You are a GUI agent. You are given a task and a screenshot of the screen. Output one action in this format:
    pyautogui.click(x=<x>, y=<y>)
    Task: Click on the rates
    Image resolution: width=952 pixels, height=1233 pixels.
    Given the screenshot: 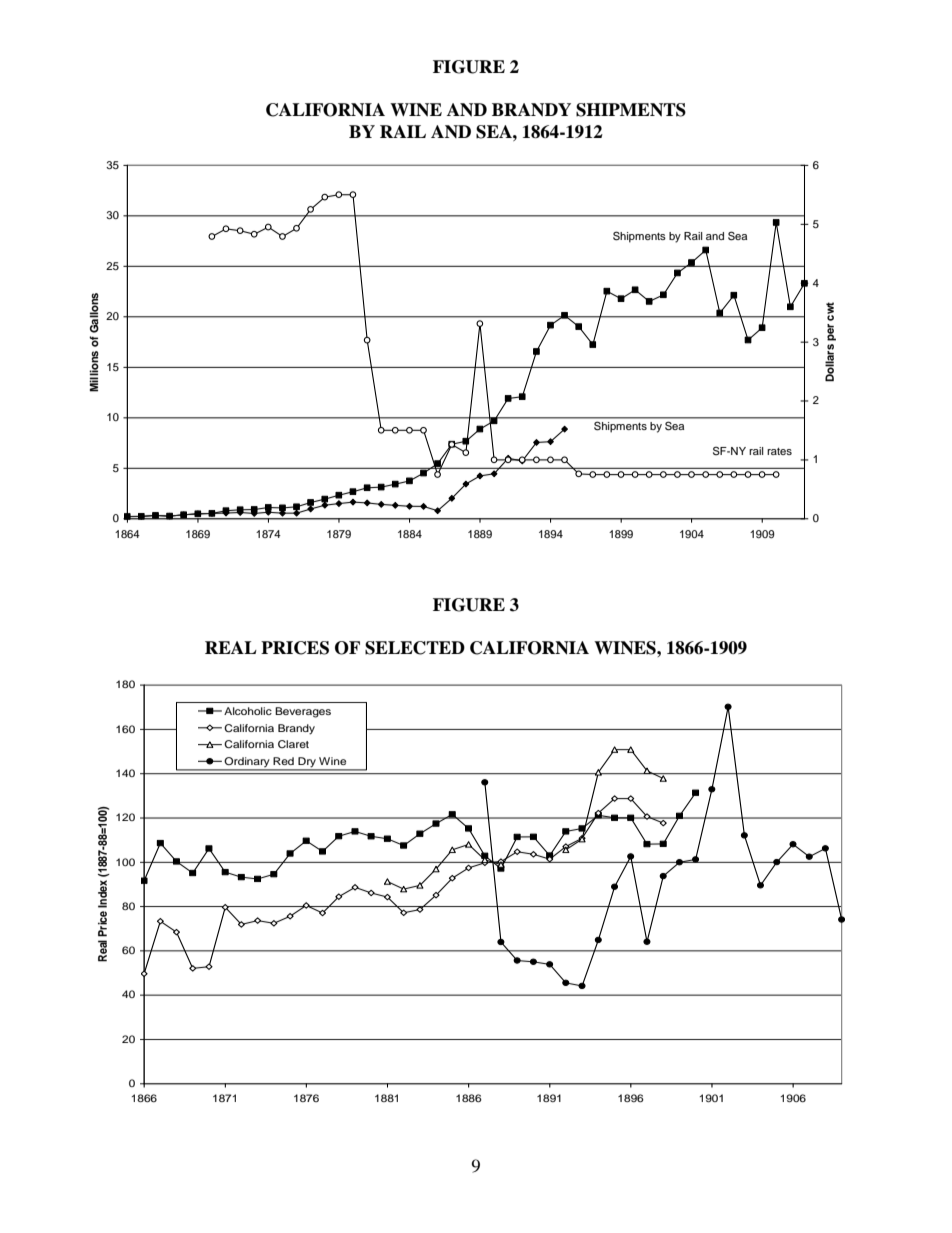 What is the action you would take?
    pyautogui.click(x=779, y=451)
